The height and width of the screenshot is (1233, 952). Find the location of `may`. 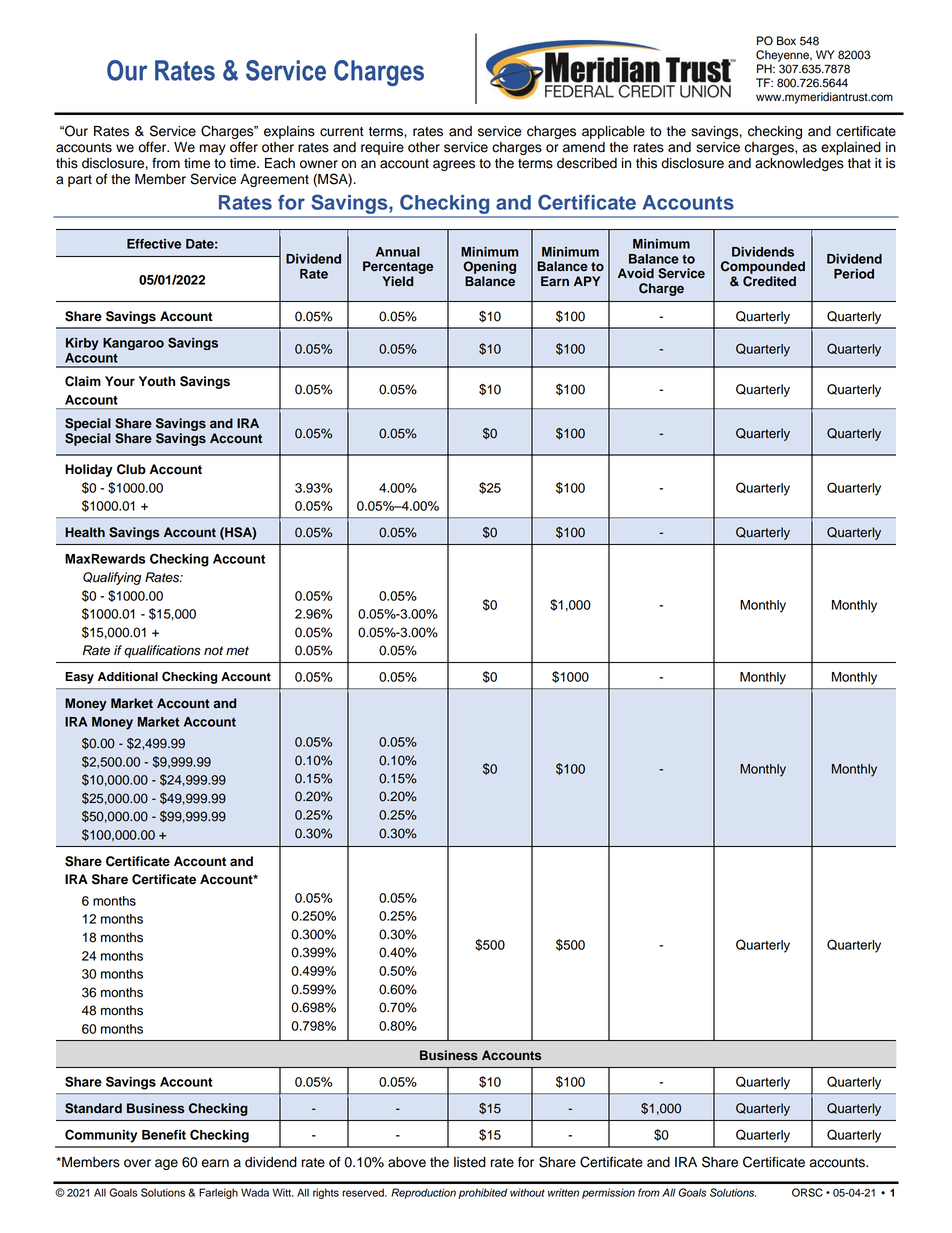

may is located at coordinates (213, 149).
